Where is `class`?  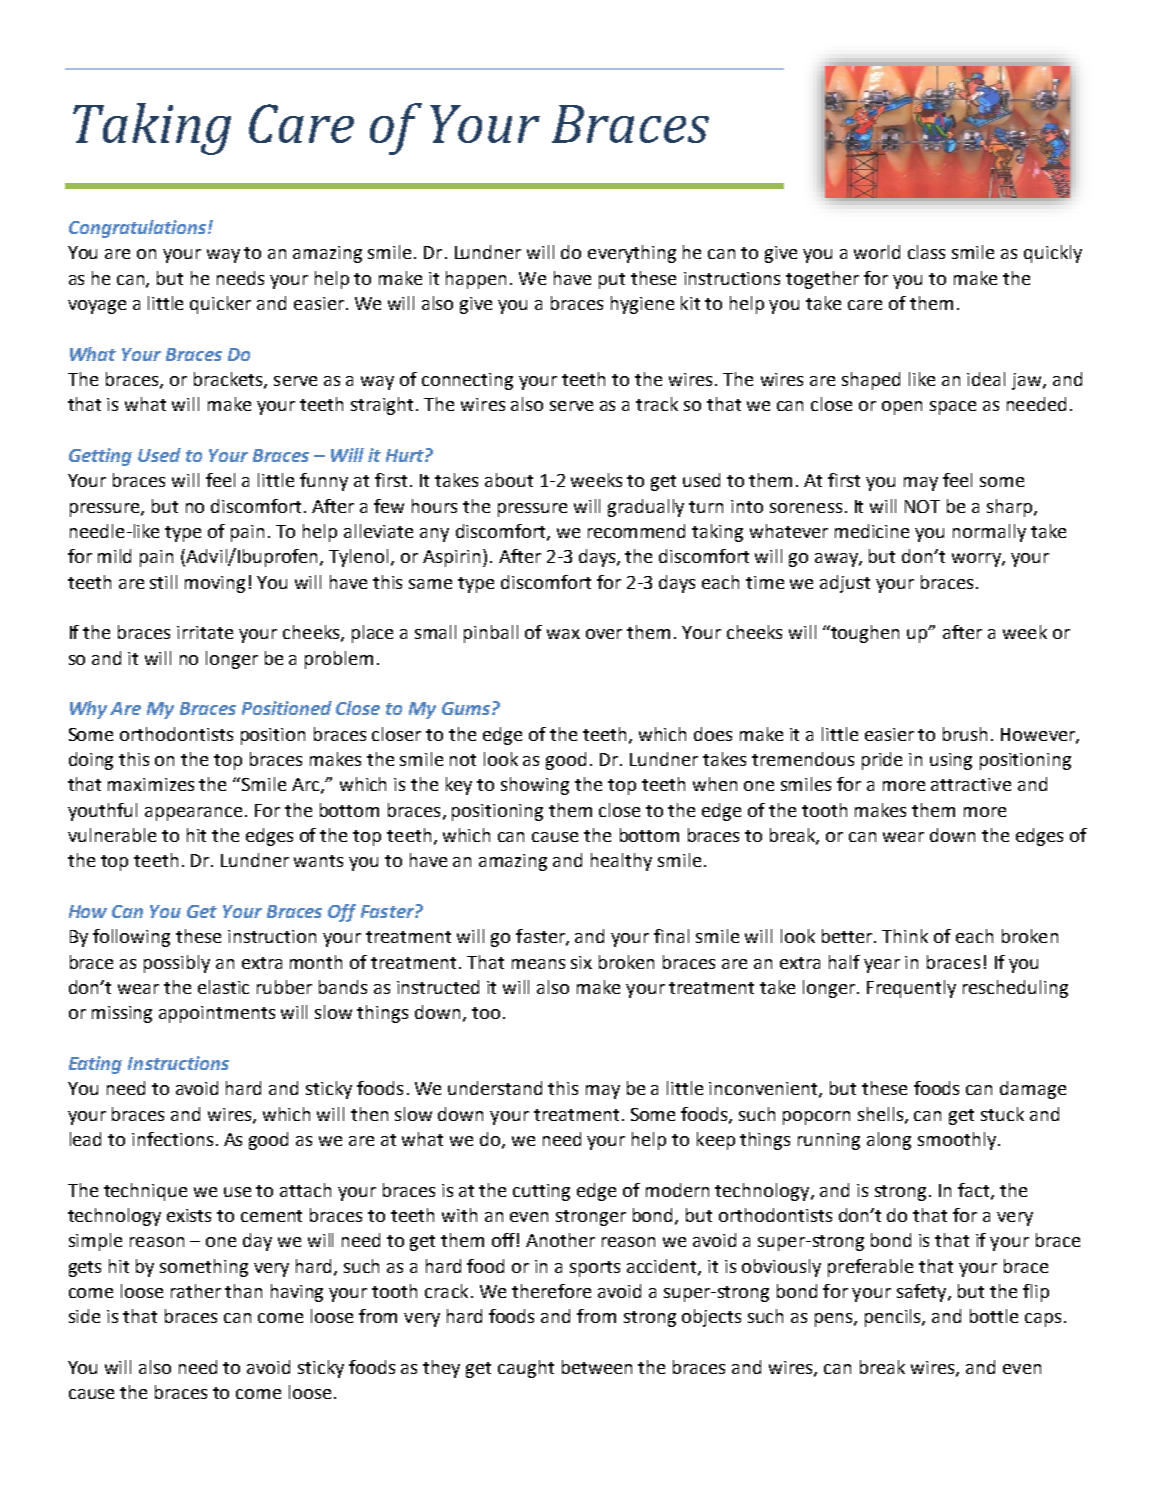
class is located at coordinates (926, 252).
